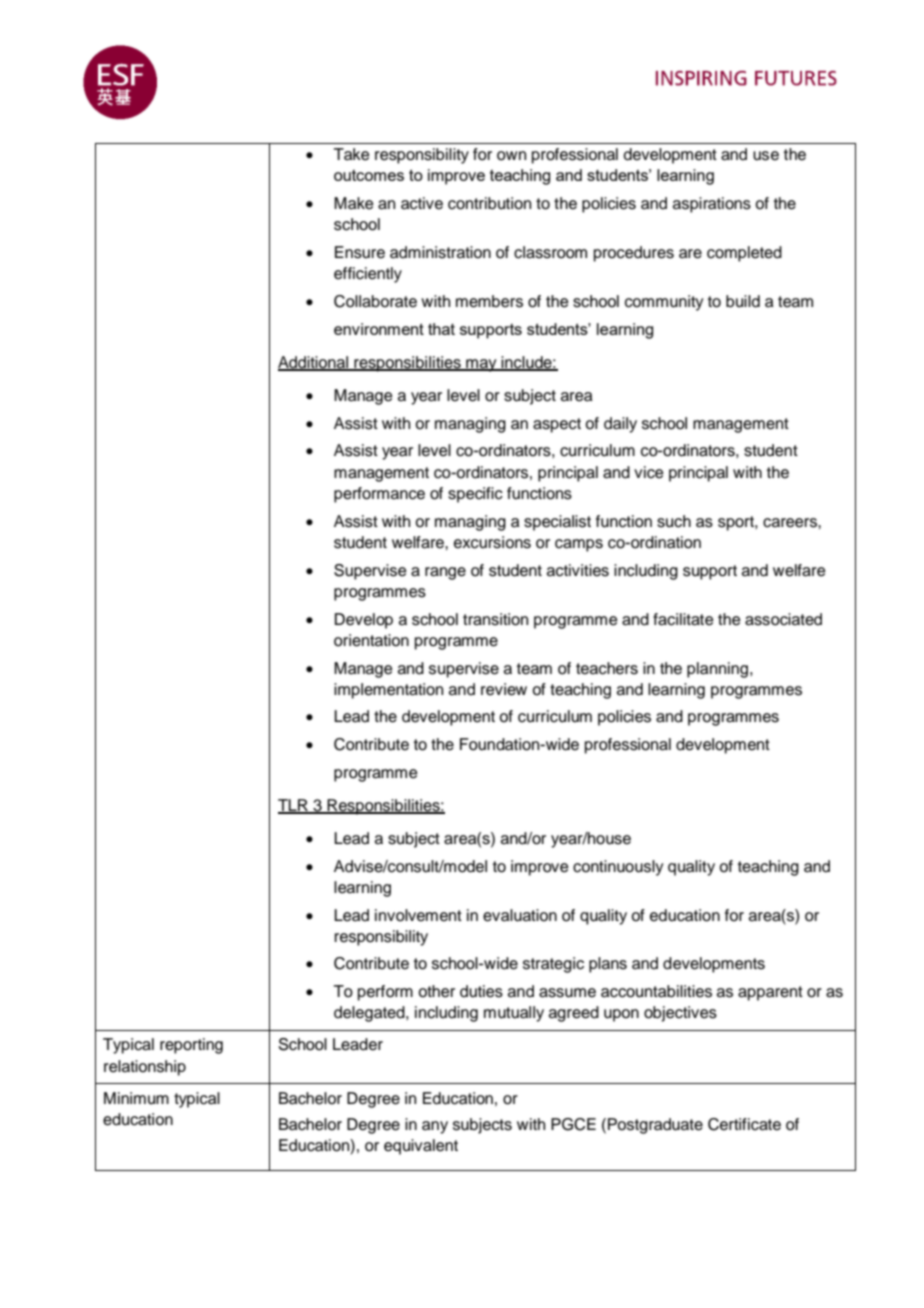 The height and width of the screenshot is (1308, 924). Describe the element at coordinates (712, 205) in the screenshot. I see `aspirations` at that location.
